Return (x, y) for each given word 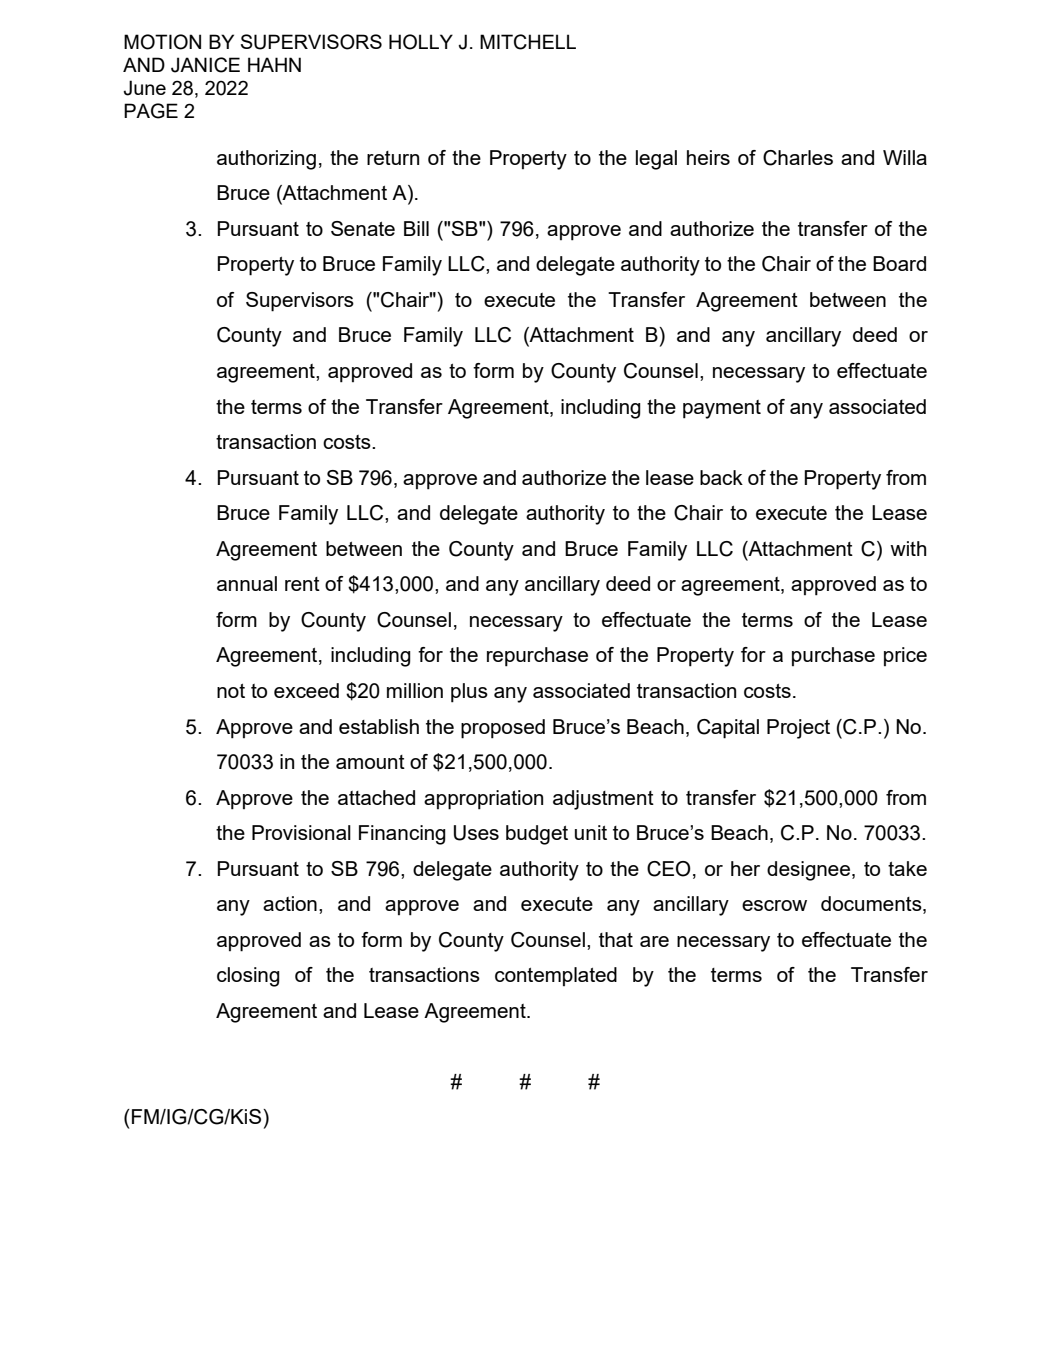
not (231, 691)
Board (899, 263)
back (721, 477)
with (908, 548)
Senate (363, 228)
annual (247, 583)
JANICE (205, 65)
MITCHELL (528, 42)
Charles (798, 158)
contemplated (556, 976)
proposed (503, 729)
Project (798, 729)
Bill (416, 228)
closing (248, 977)
